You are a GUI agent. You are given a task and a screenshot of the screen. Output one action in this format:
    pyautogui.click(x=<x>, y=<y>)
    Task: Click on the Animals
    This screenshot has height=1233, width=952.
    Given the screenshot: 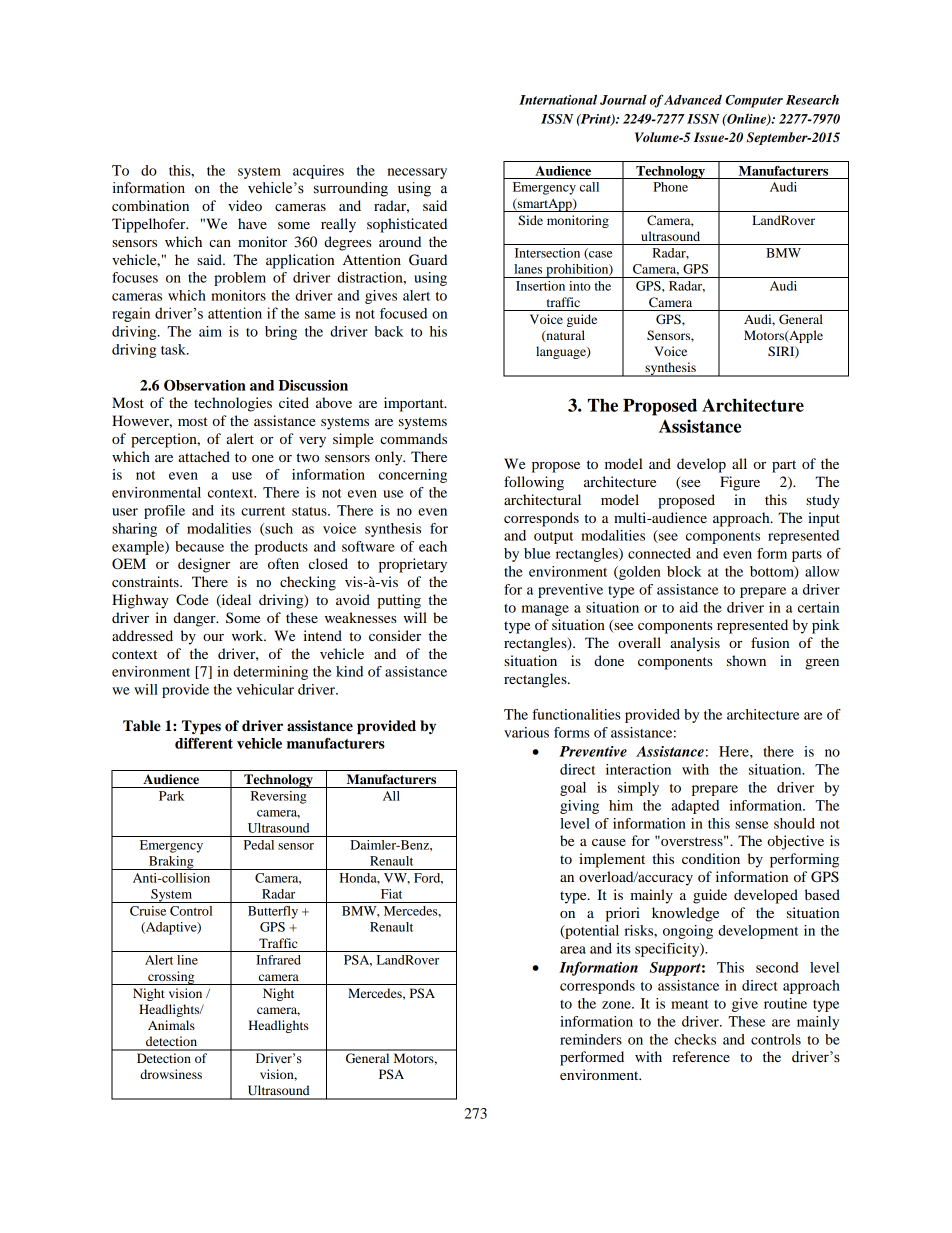 What is the action you would take?
    pyautogui.click(x=171, y=1025)
